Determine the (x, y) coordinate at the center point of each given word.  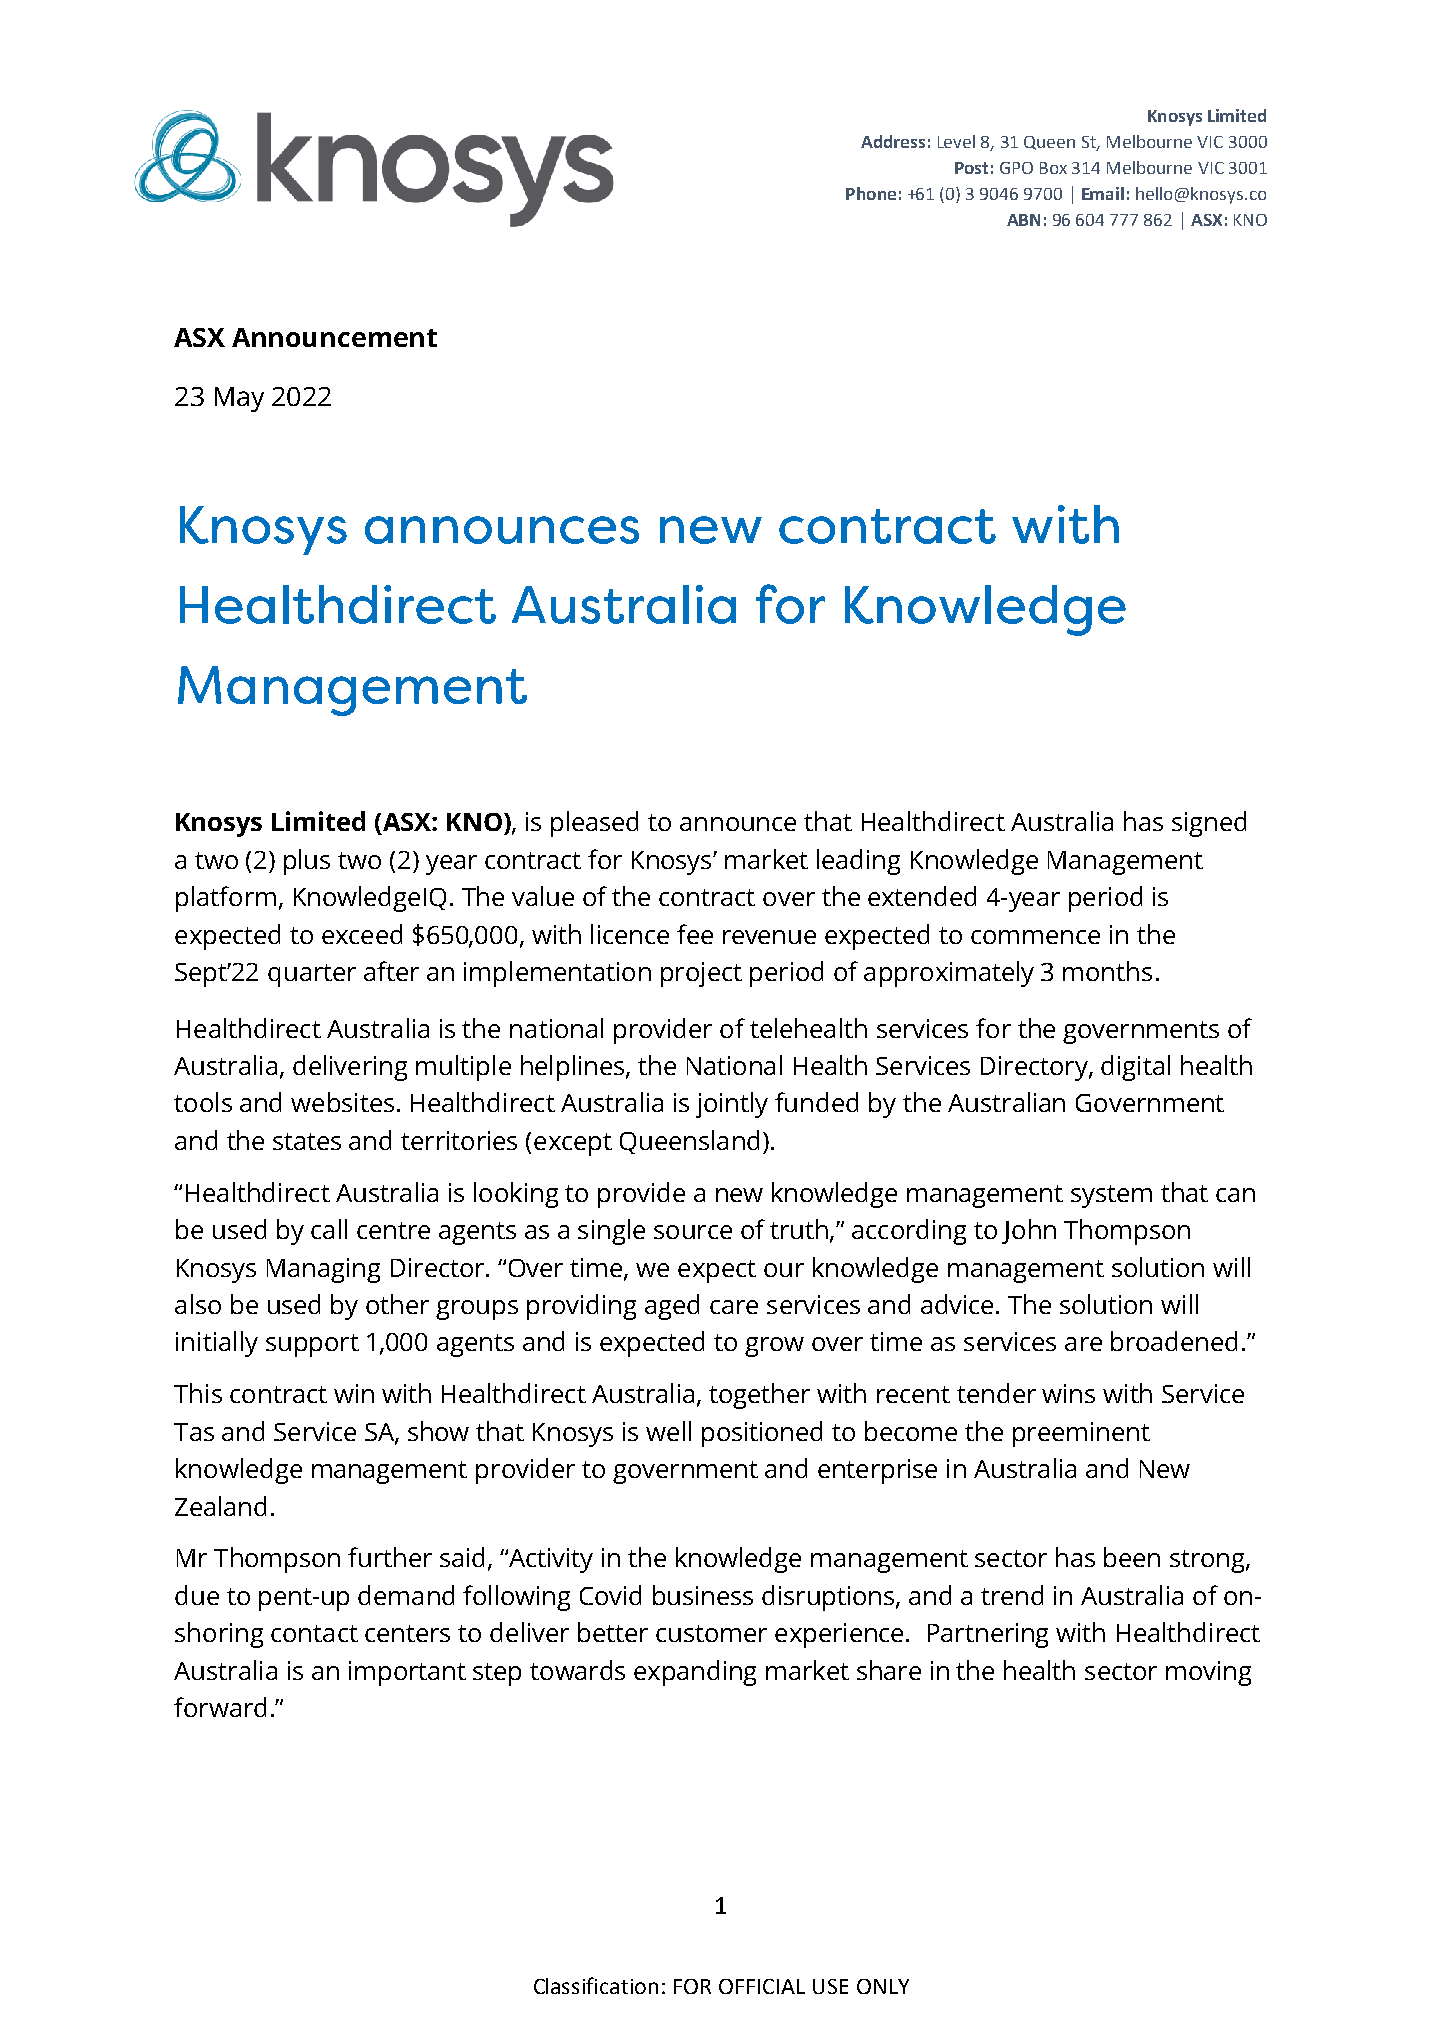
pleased (594, 824)
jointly (732, 1105)
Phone (871, 193)
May (239, 399)
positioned (762, 1434)
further (390, 1557)
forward (220, 1707)
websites (342, 1102)
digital (1135, 1068)
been (1132, 1557)
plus (307, 862)
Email (1103, 193)
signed (1209, 824)
